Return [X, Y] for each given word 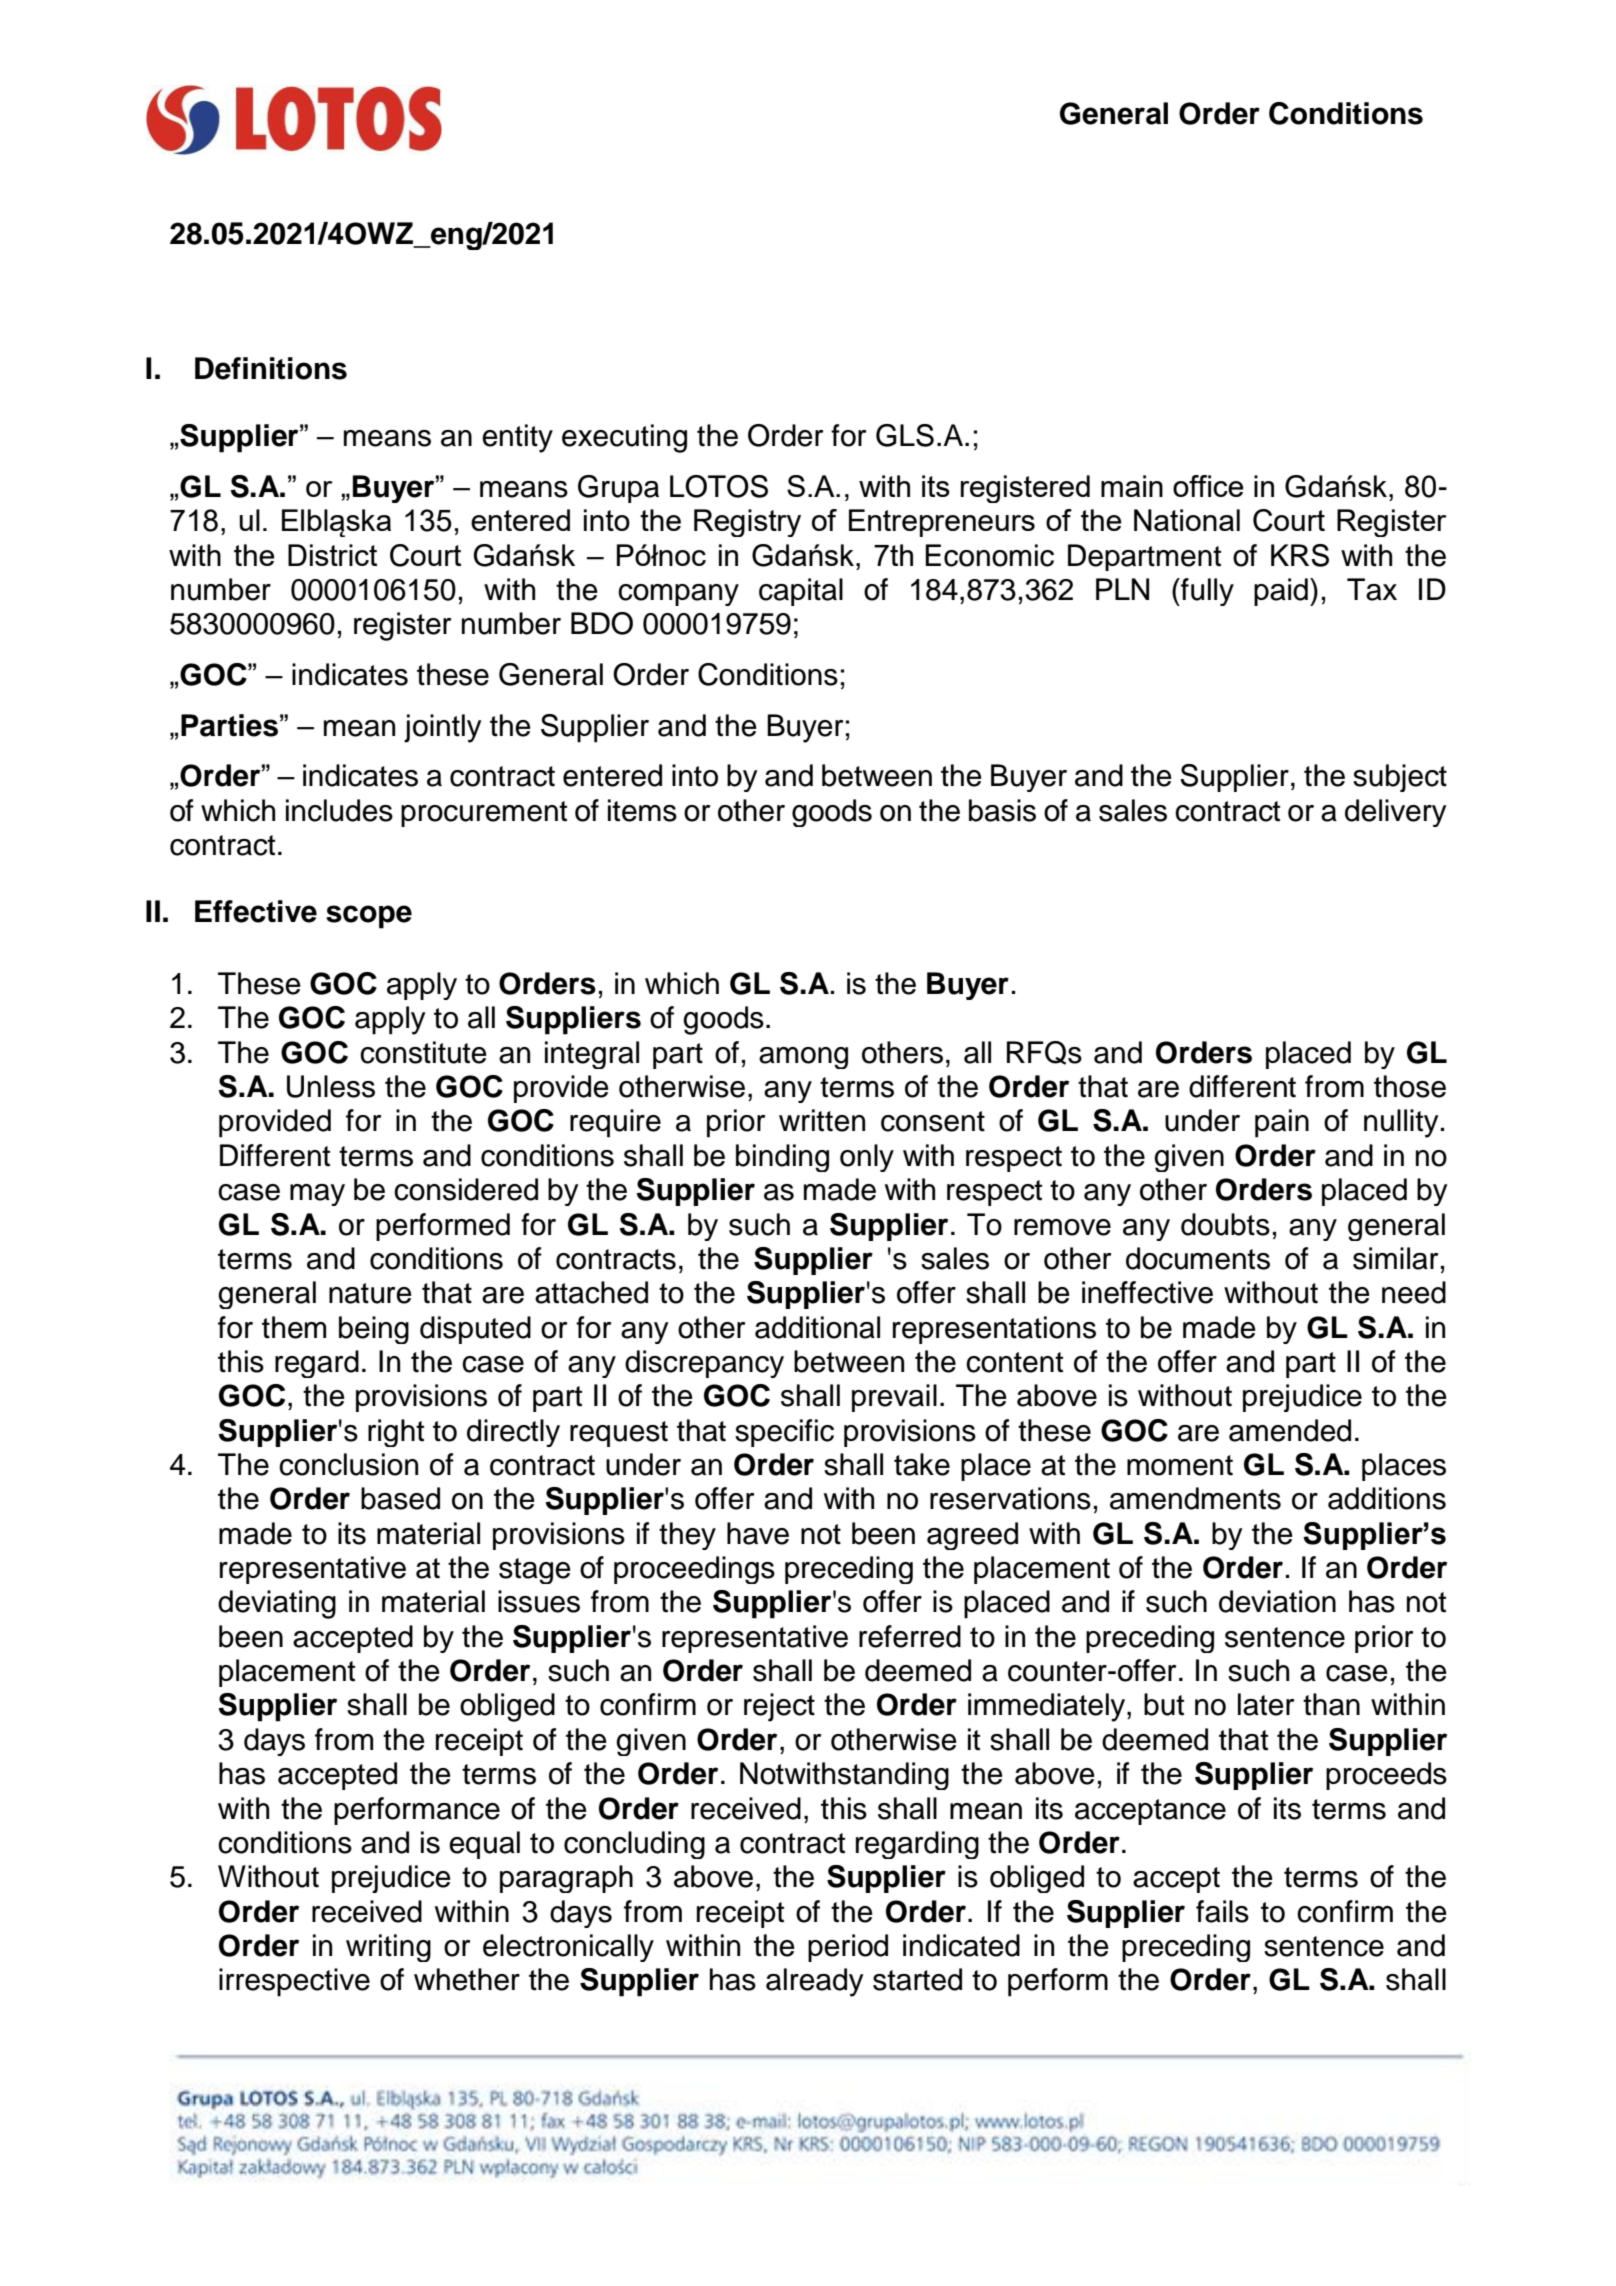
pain [1282, 1123]
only [867, 1158]
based [400, 1498]
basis [1002, 810]
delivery [1396, 813]
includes [339, 810]
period [848, 1948]
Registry [747, 523]
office [1208, 486]
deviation [1277, 1601]
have [758, 1533]
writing [388, 1948]
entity [517, 438]
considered [466, 1189]
